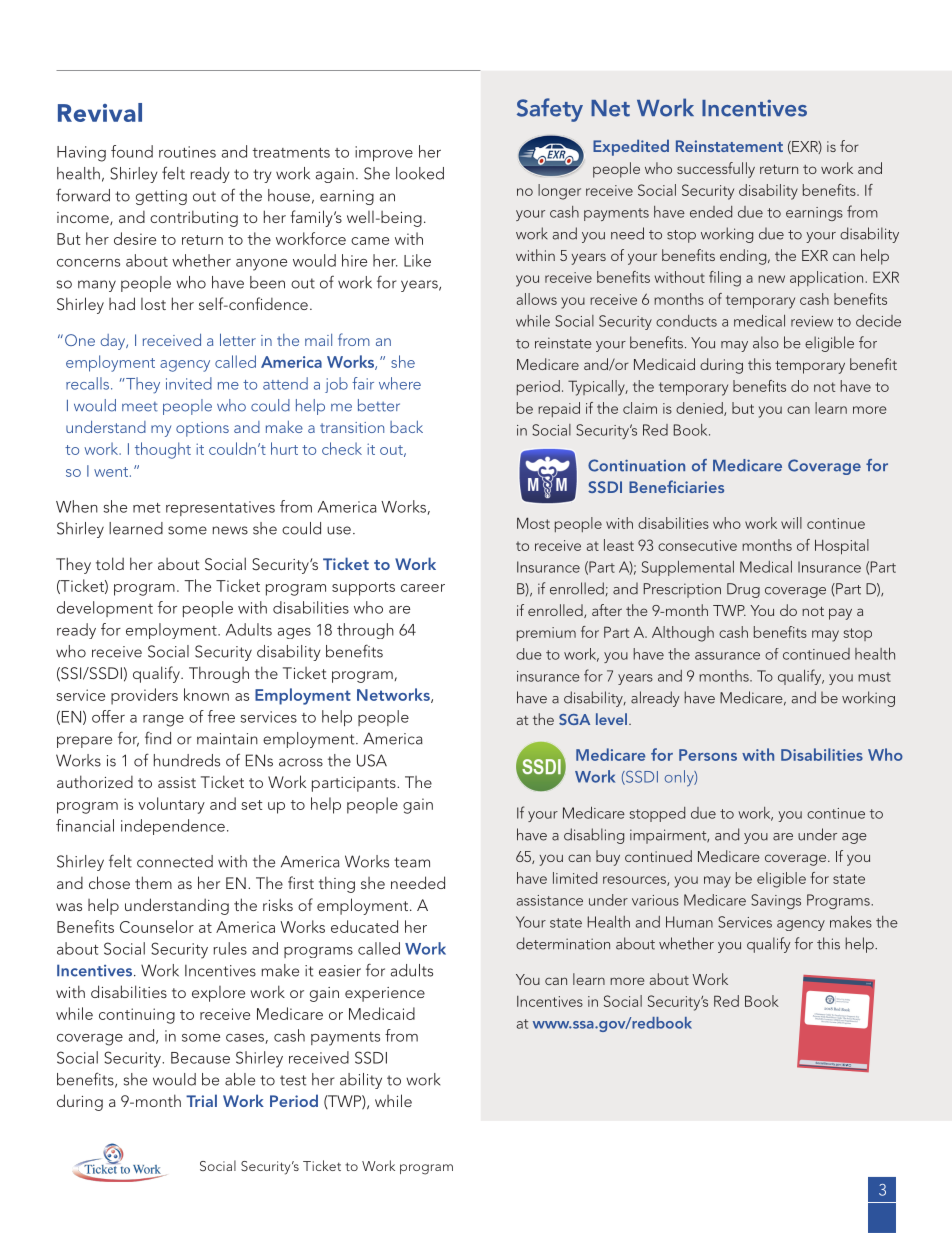 Image resolution: width=952 pixels, height=1233 pixels. Describe the element at coordinates (187, 152) in the document. I see `routines` at that location.
